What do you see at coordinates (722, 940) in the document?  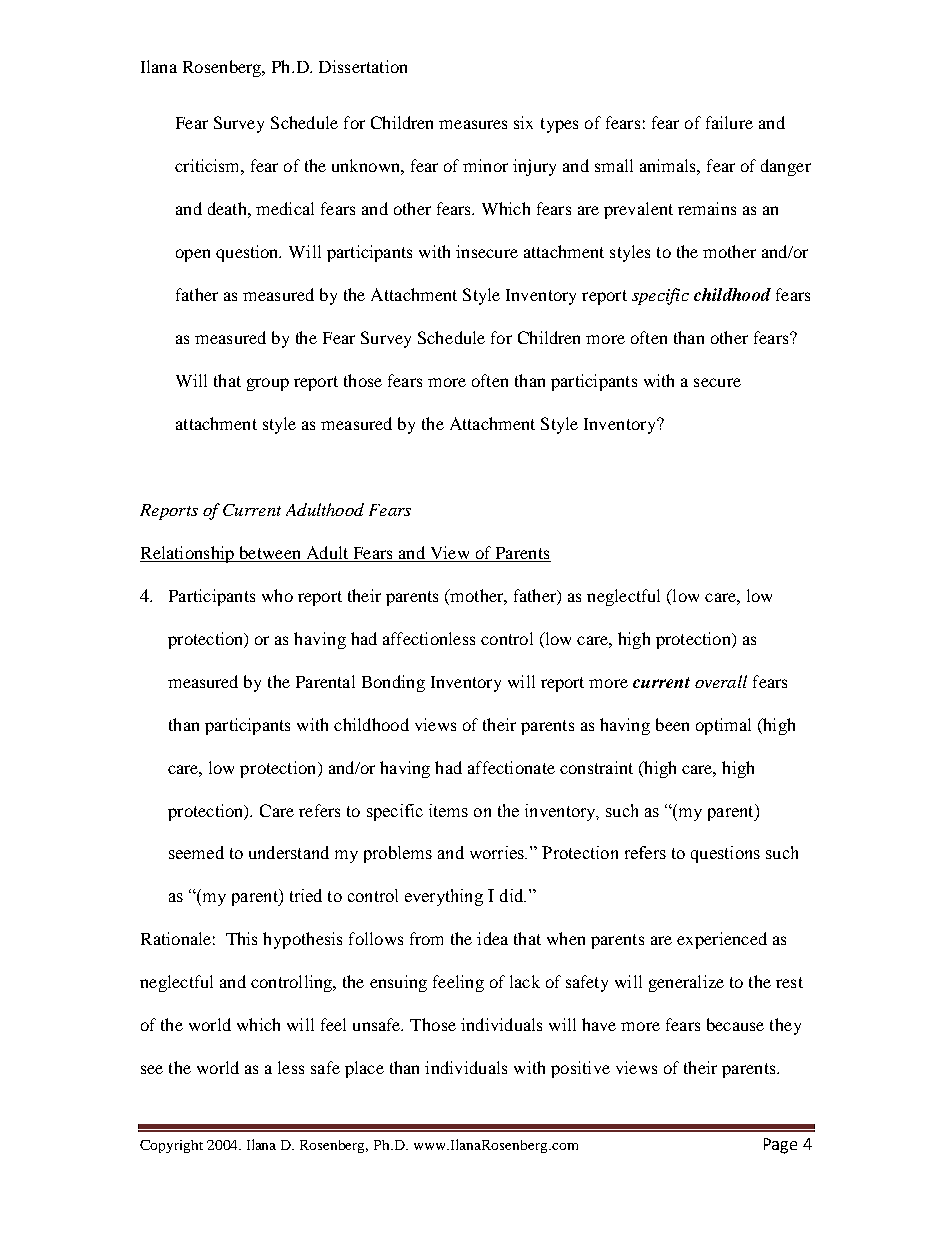 I see `experienced` at bounding box center [722, 940].
